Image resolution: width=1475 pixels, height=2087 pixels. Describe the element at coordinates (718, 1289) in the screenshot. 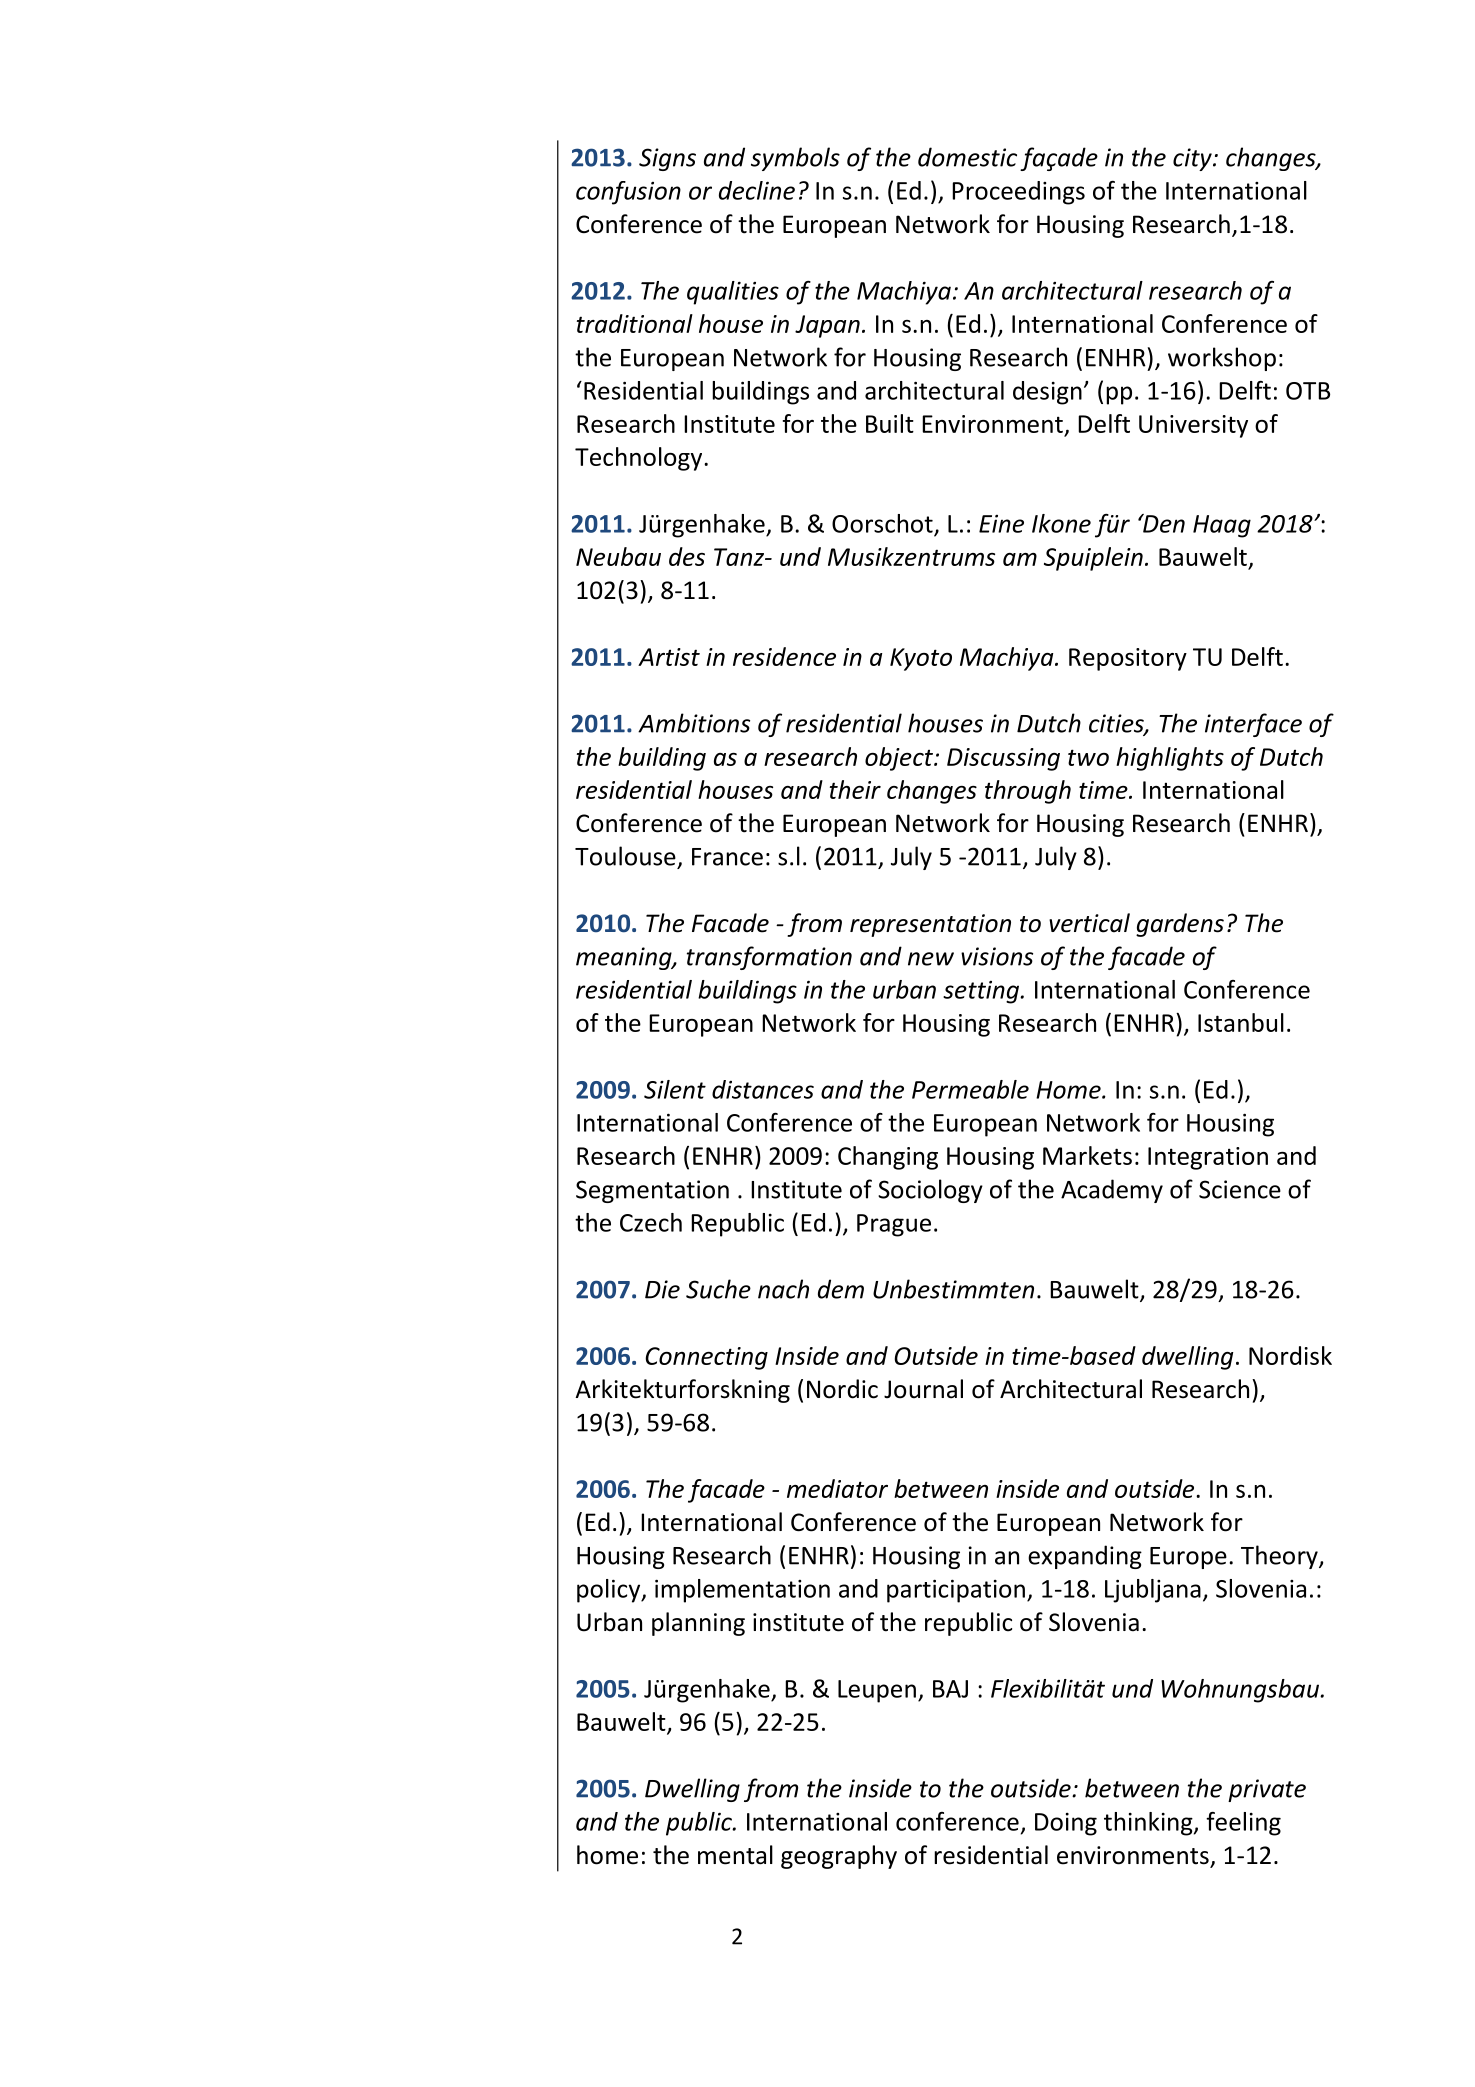

I see `Suche` at that location.
